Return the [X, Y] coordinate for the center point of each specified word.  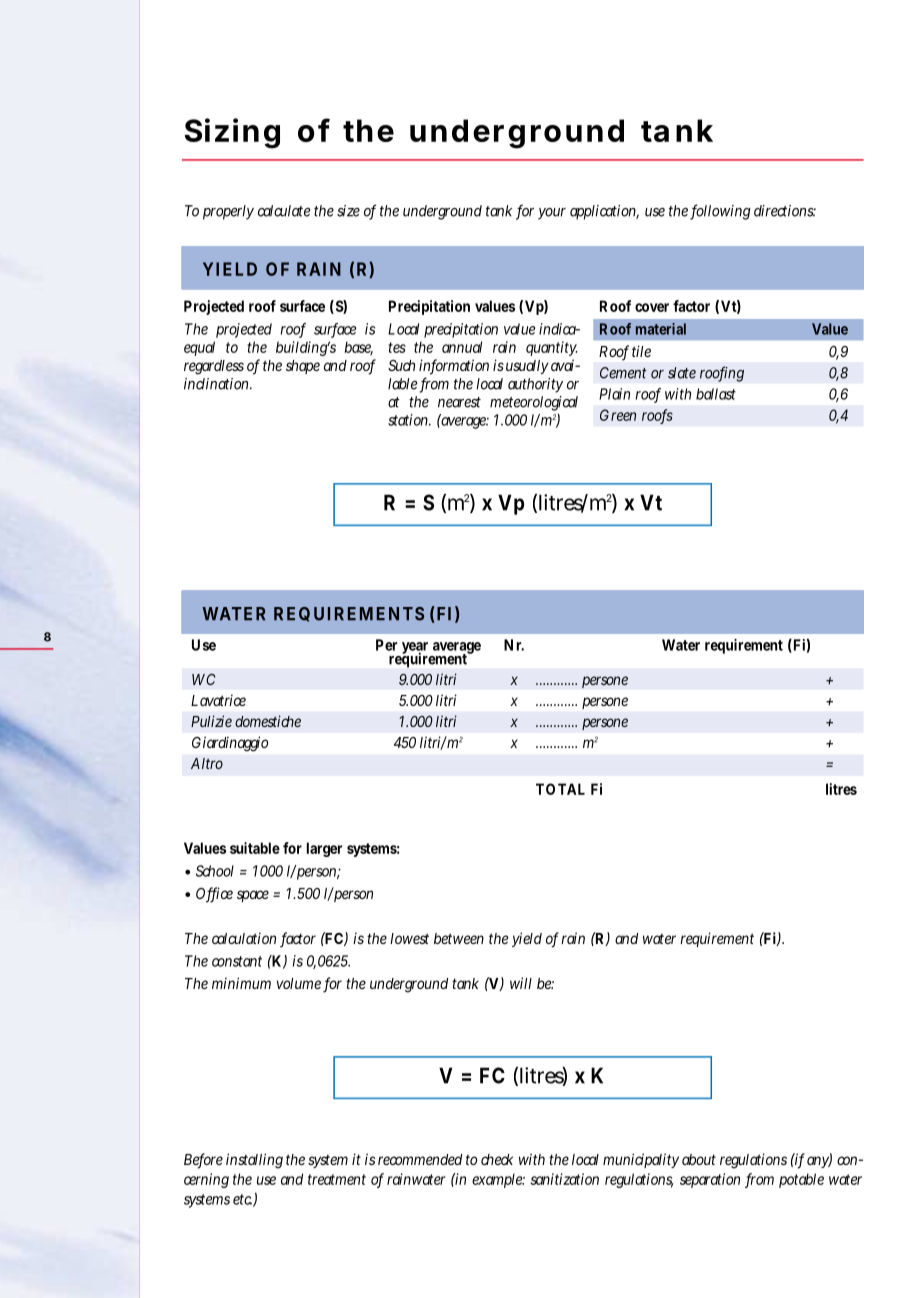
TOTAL [560, 789]
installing [254, 1161]
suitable [255, 848]
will [521, 983]
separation [710, 1180]
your [552, 214]
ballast [716, 394]
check [497, 1159]
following [720, 212]
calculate [284, 211]
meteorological [534, 405]
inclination [218, 384]
